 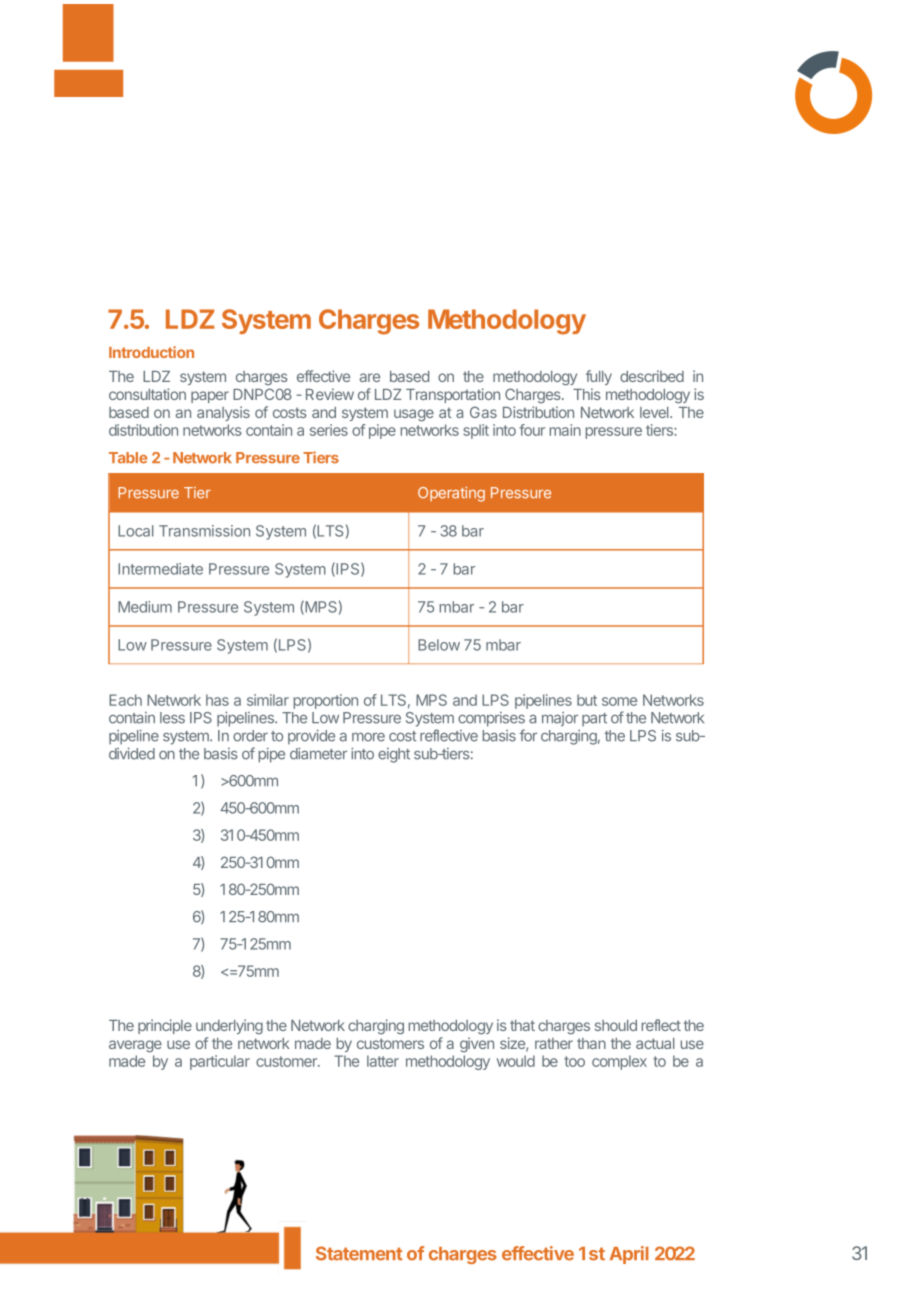 What do you see at coordinates (528, 735) in the page?
I see `for` at bounding box center [528, 735].
